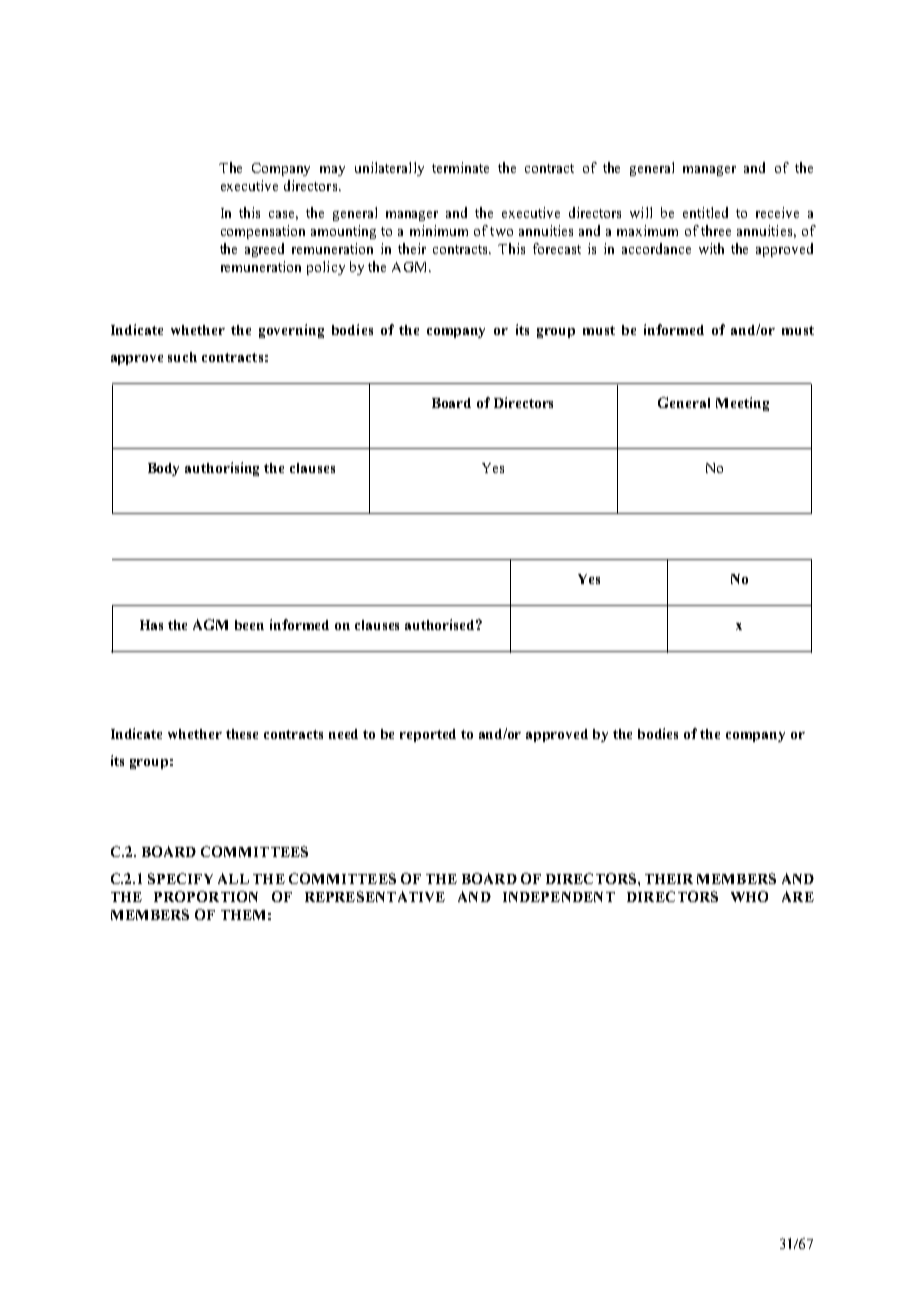 This screenshot has width=924, height=1308. What do you see at coordinates (559, 897) in the screenshot?
I see `INDEPENDENT` at bounding box center [559, 897].
